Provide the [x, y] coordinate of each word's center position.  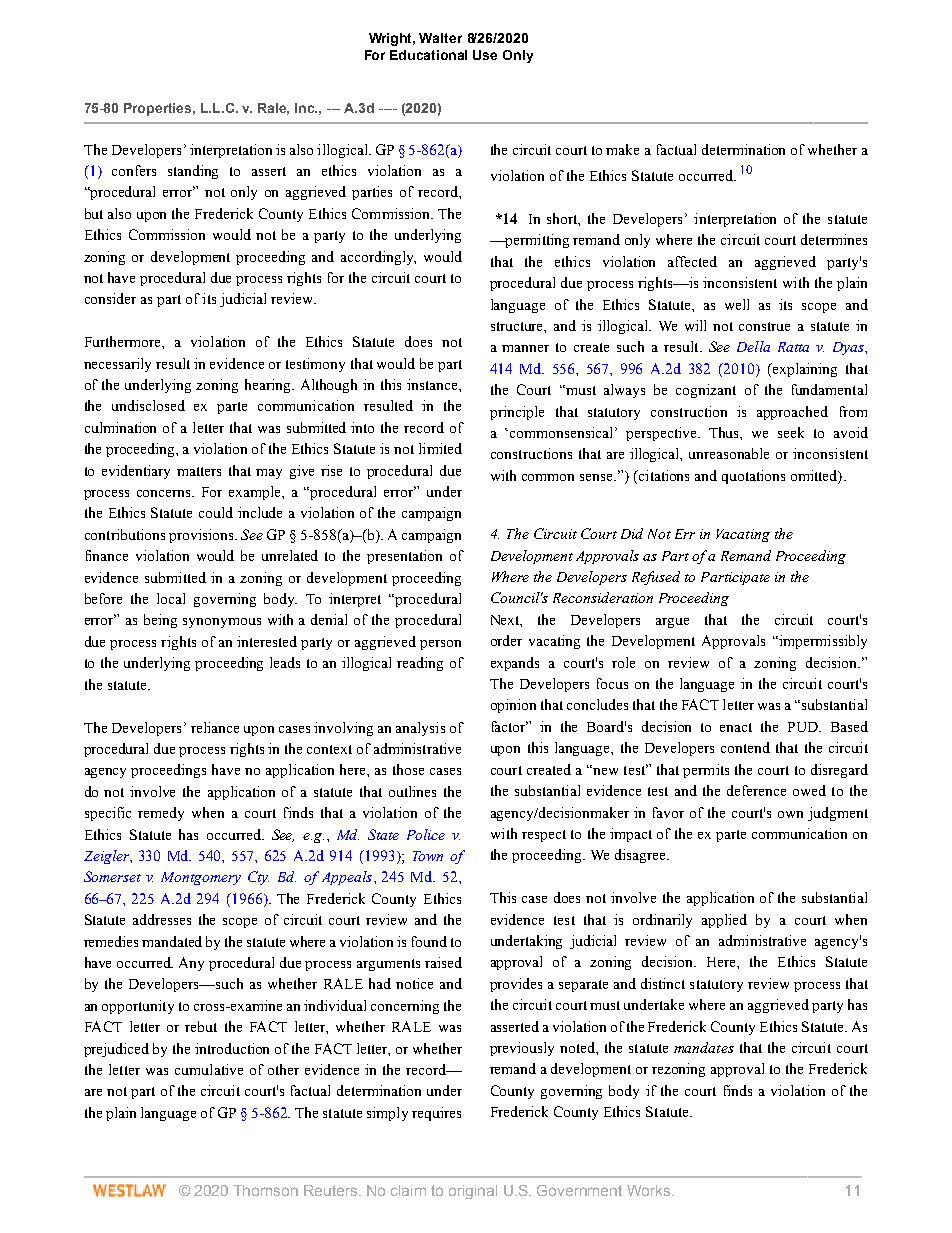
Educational [428, 55]
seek [791, 432]
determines [834, 239]
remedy [161, 814]
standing [193, 172]
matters [199, 471]
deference [756, 790]
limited [440, 448]
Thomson [265, 1190]
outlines [412, 791]
